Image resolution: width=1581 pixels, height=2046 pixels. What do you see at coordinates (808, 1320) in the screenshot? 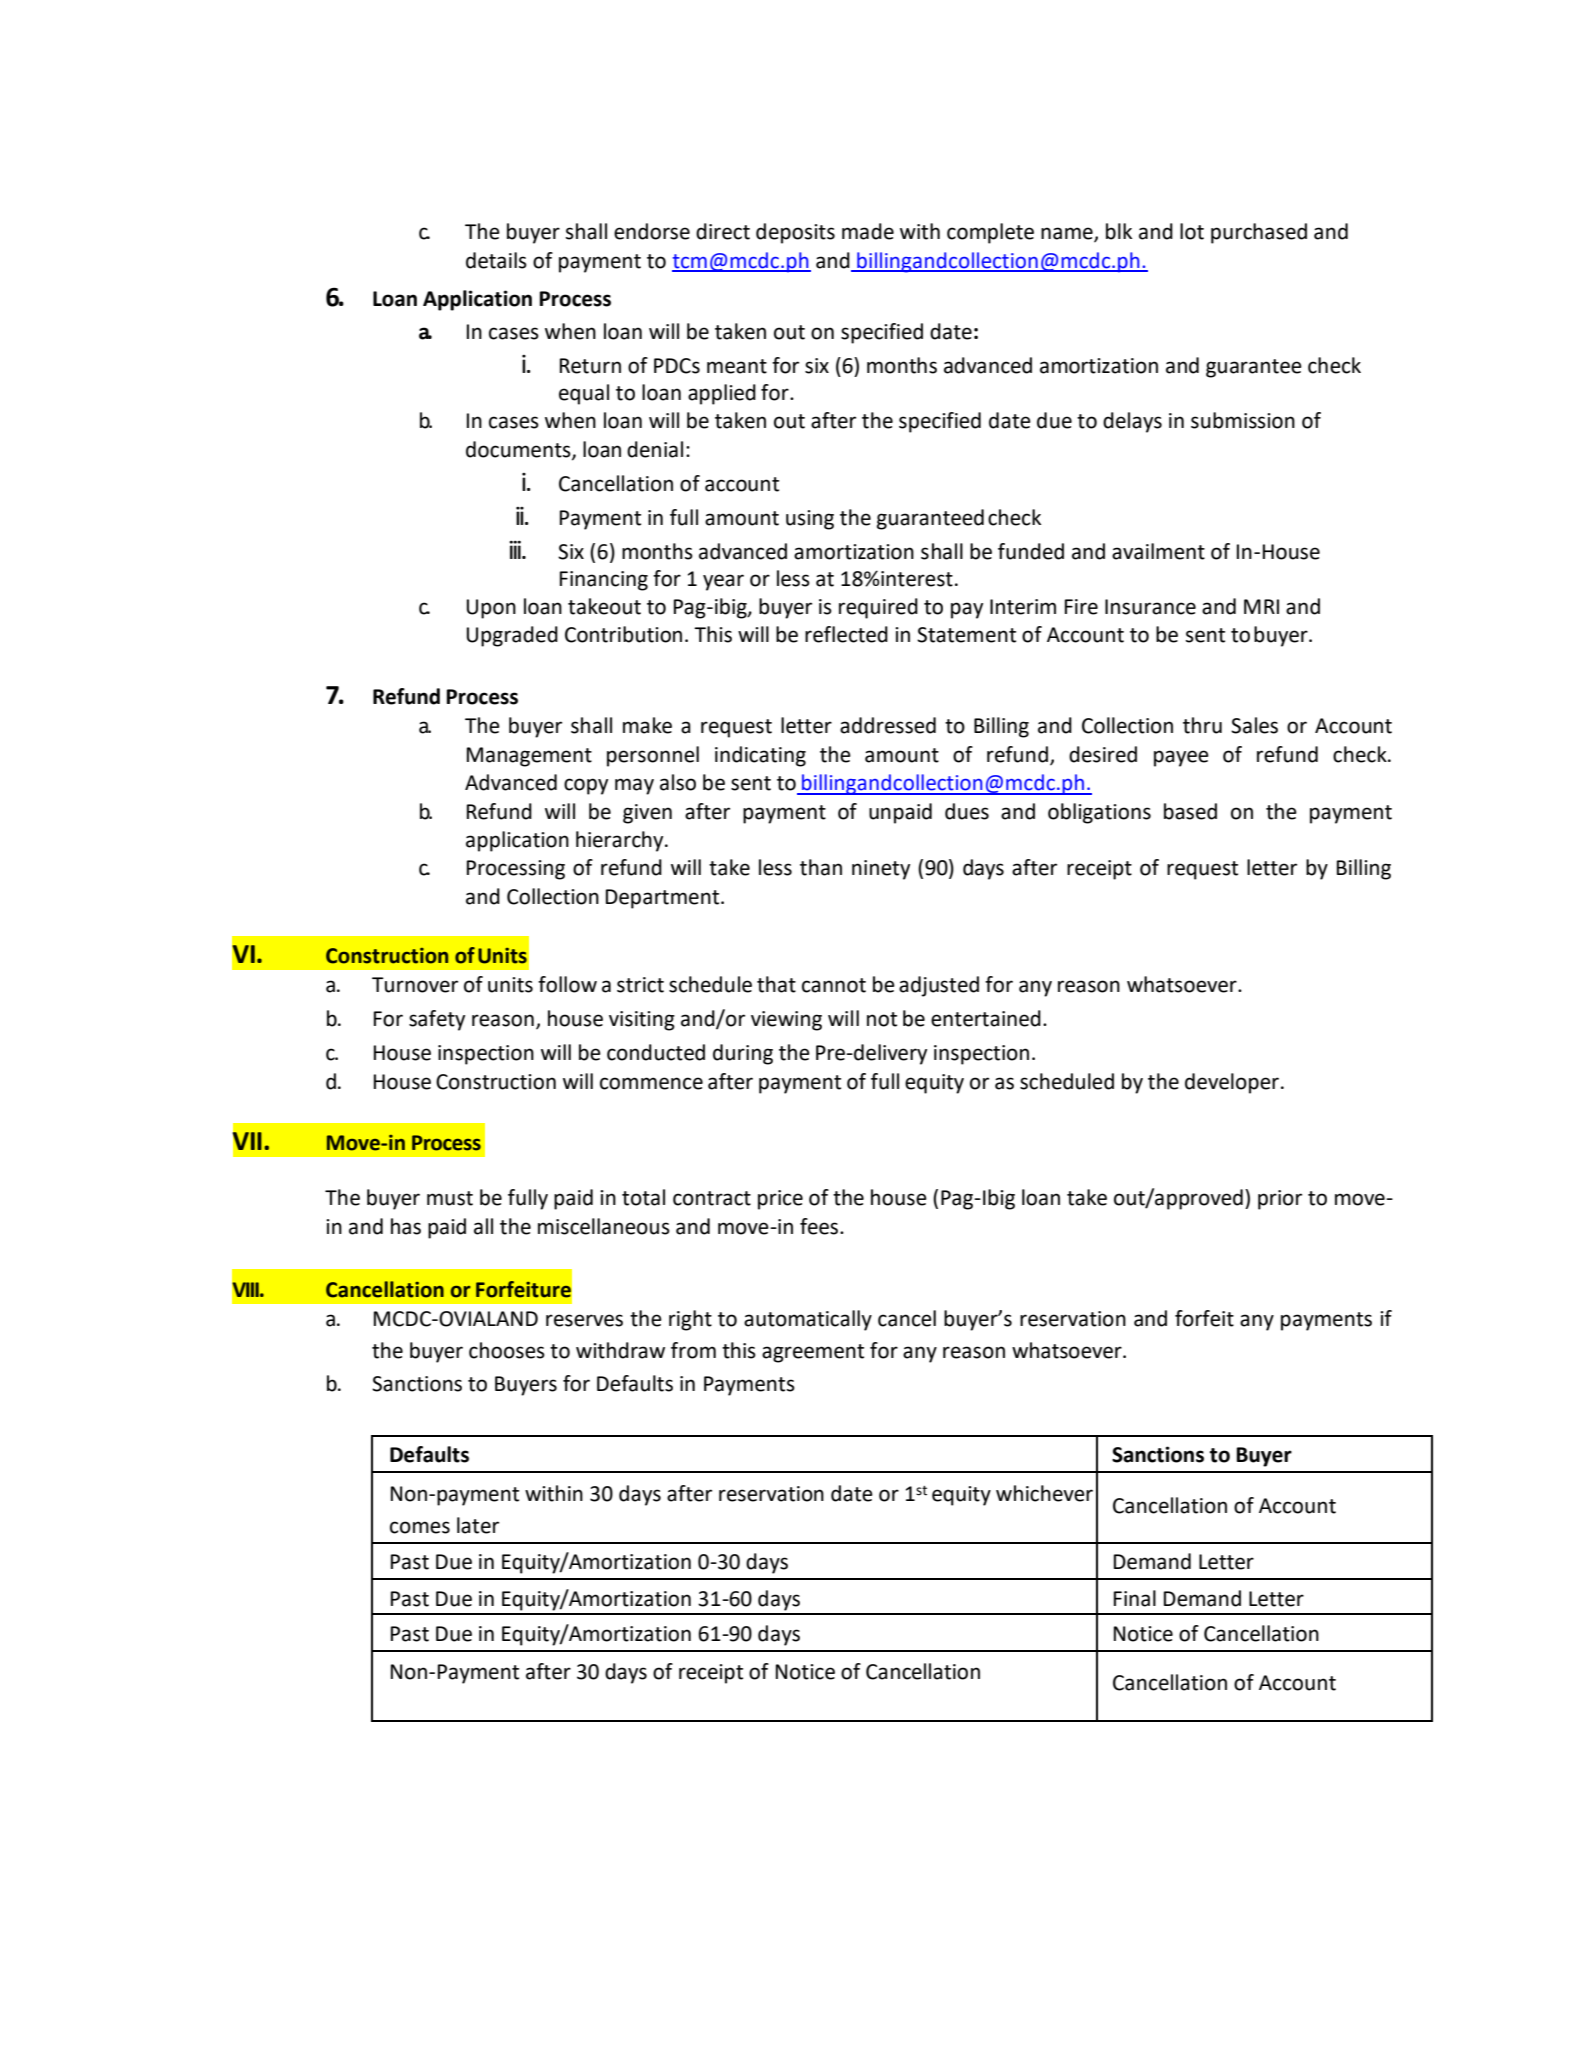
I see `automatically` at bounding box center [808, 1320].
